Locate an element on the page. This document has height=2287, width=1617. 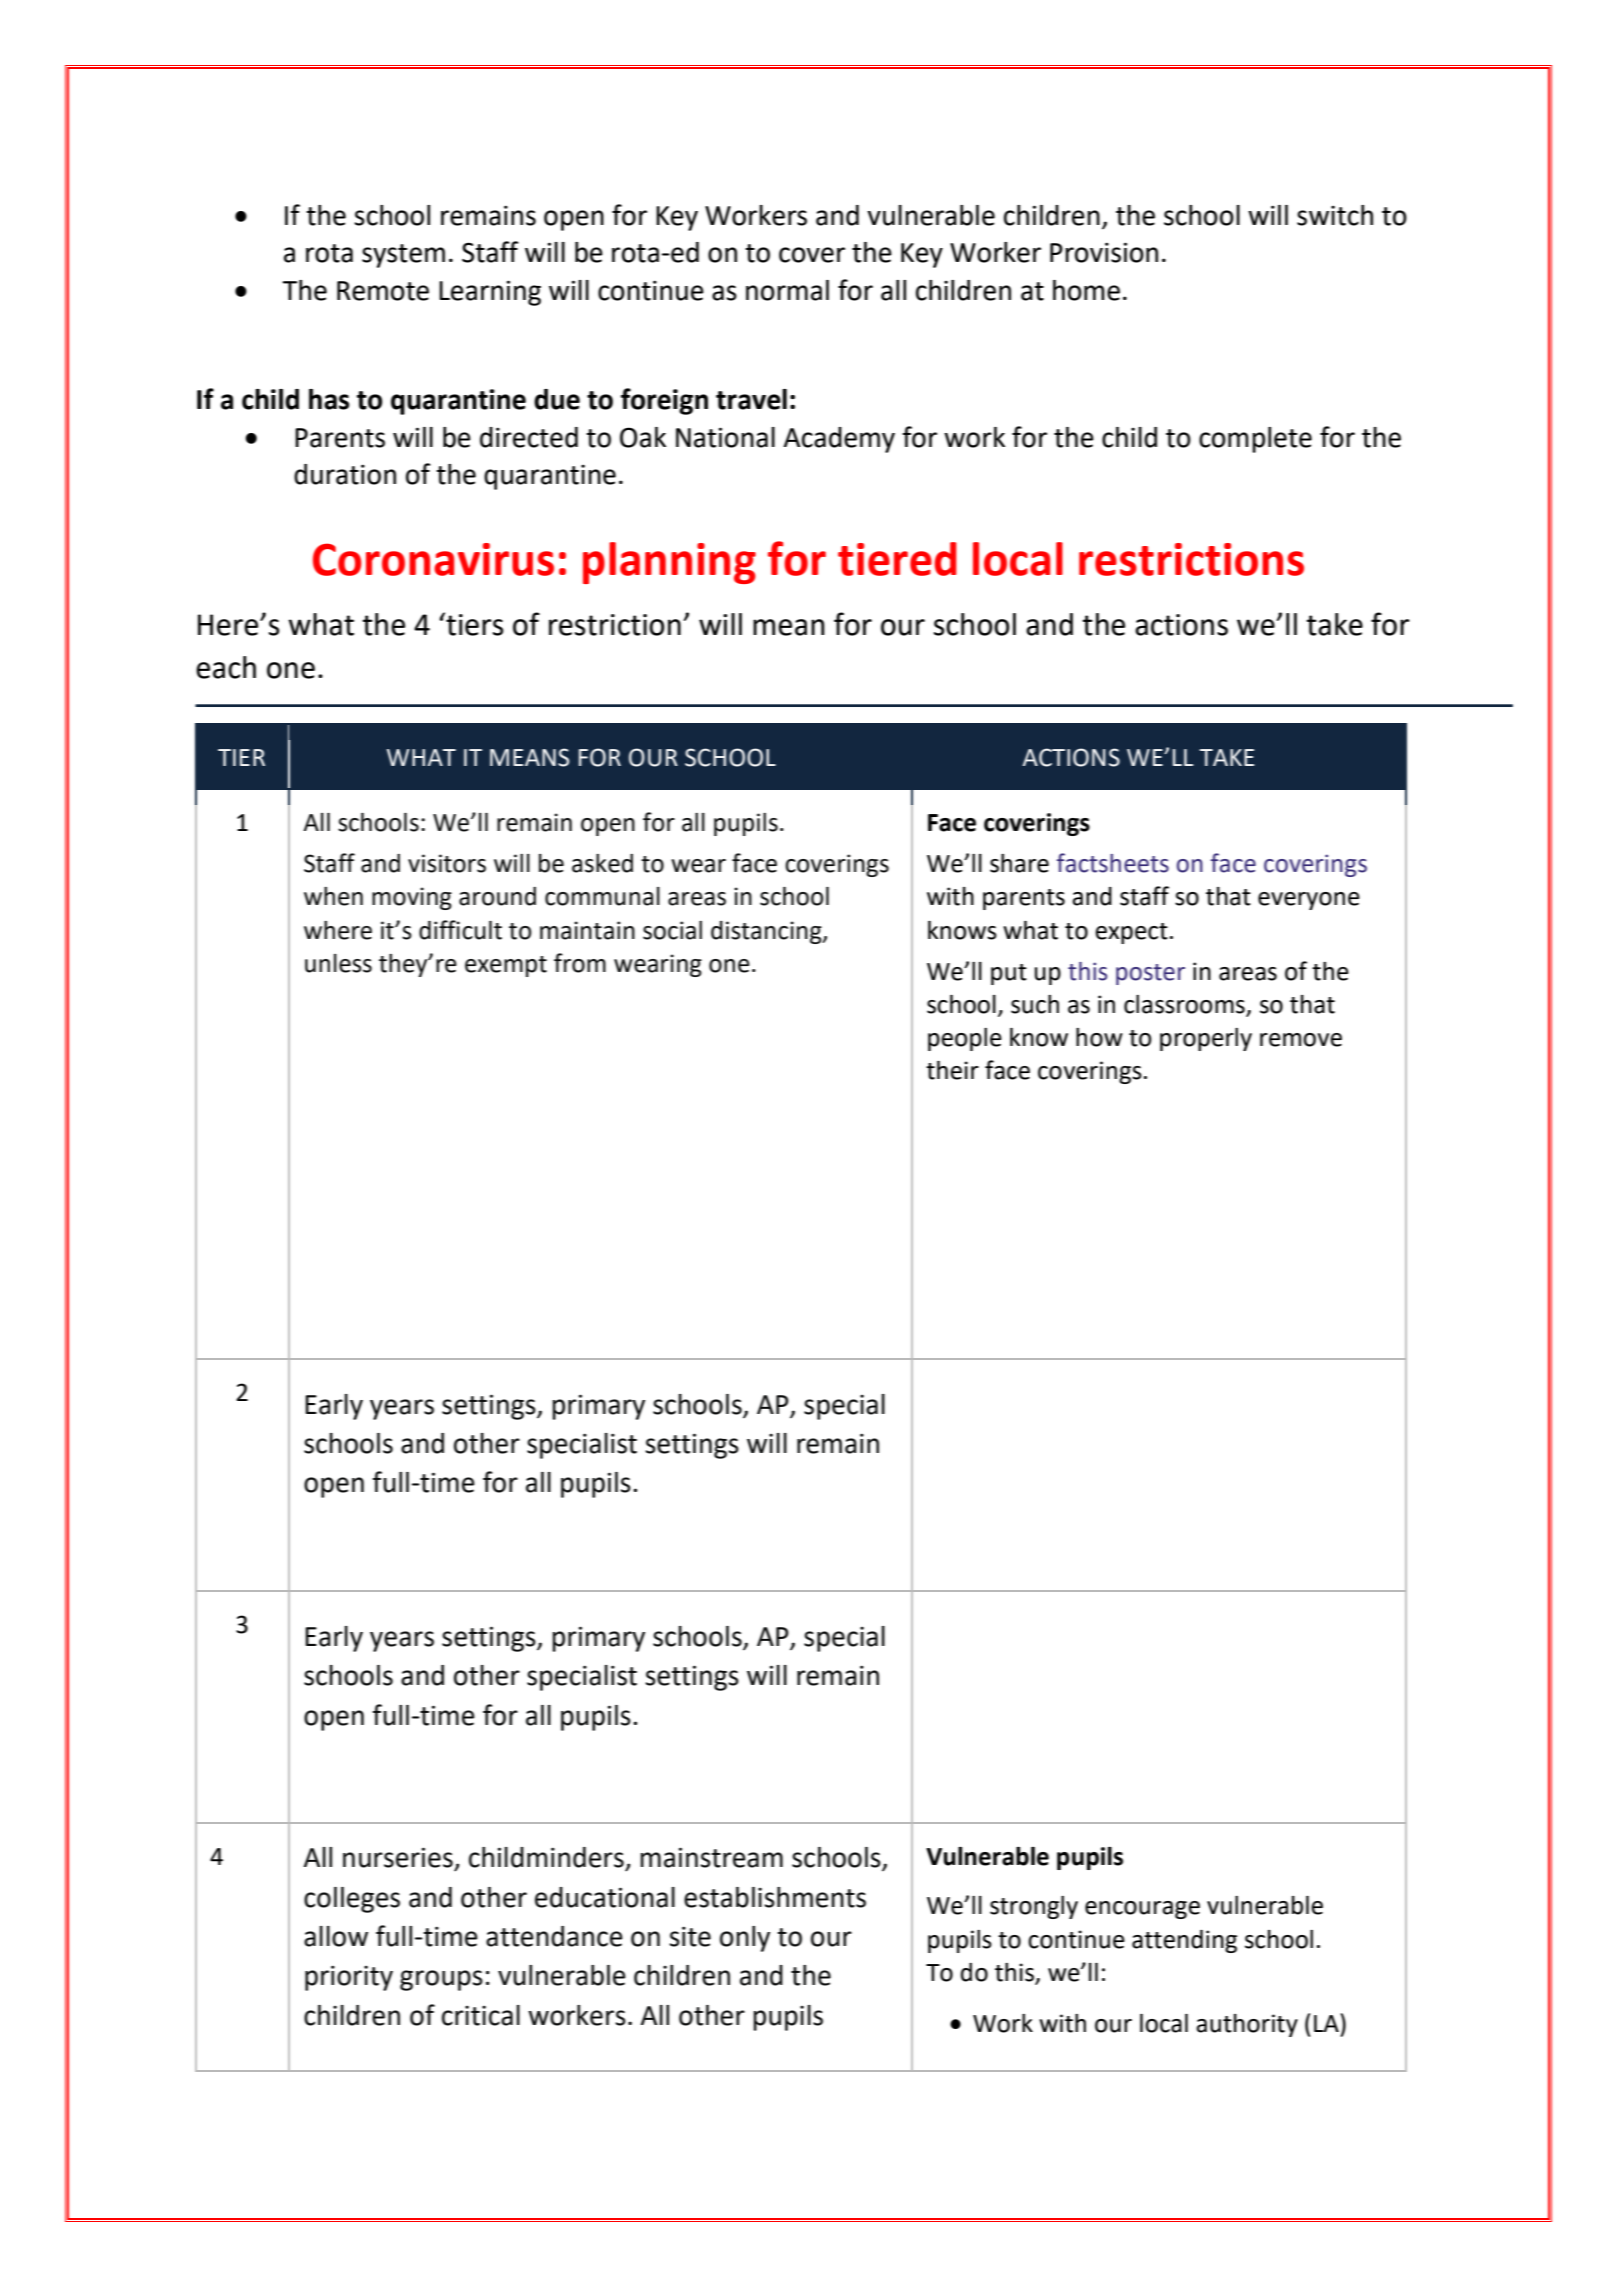
properly is located at coordinates (1206, 1039).
